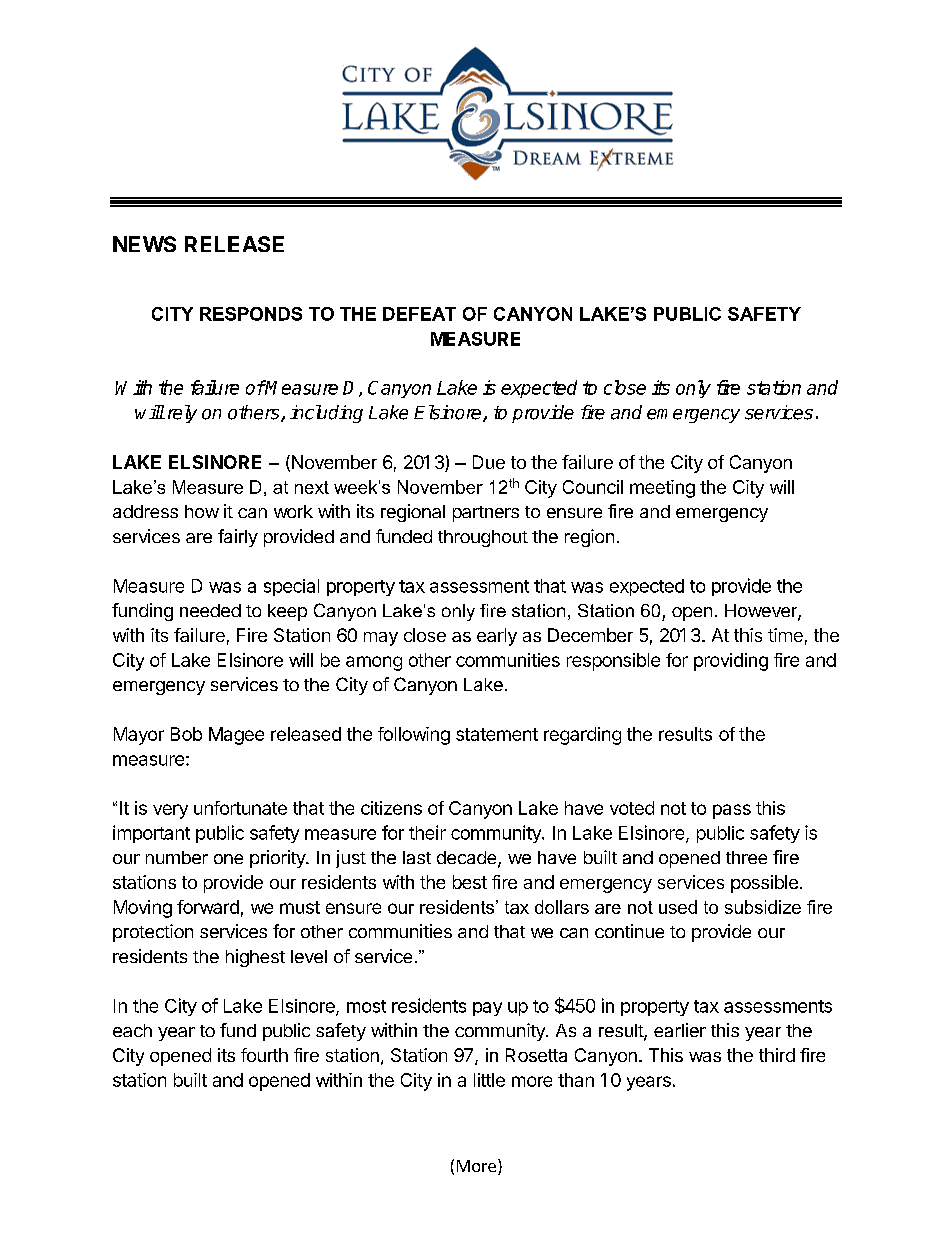  I want to click on early, so click(497, 637).
